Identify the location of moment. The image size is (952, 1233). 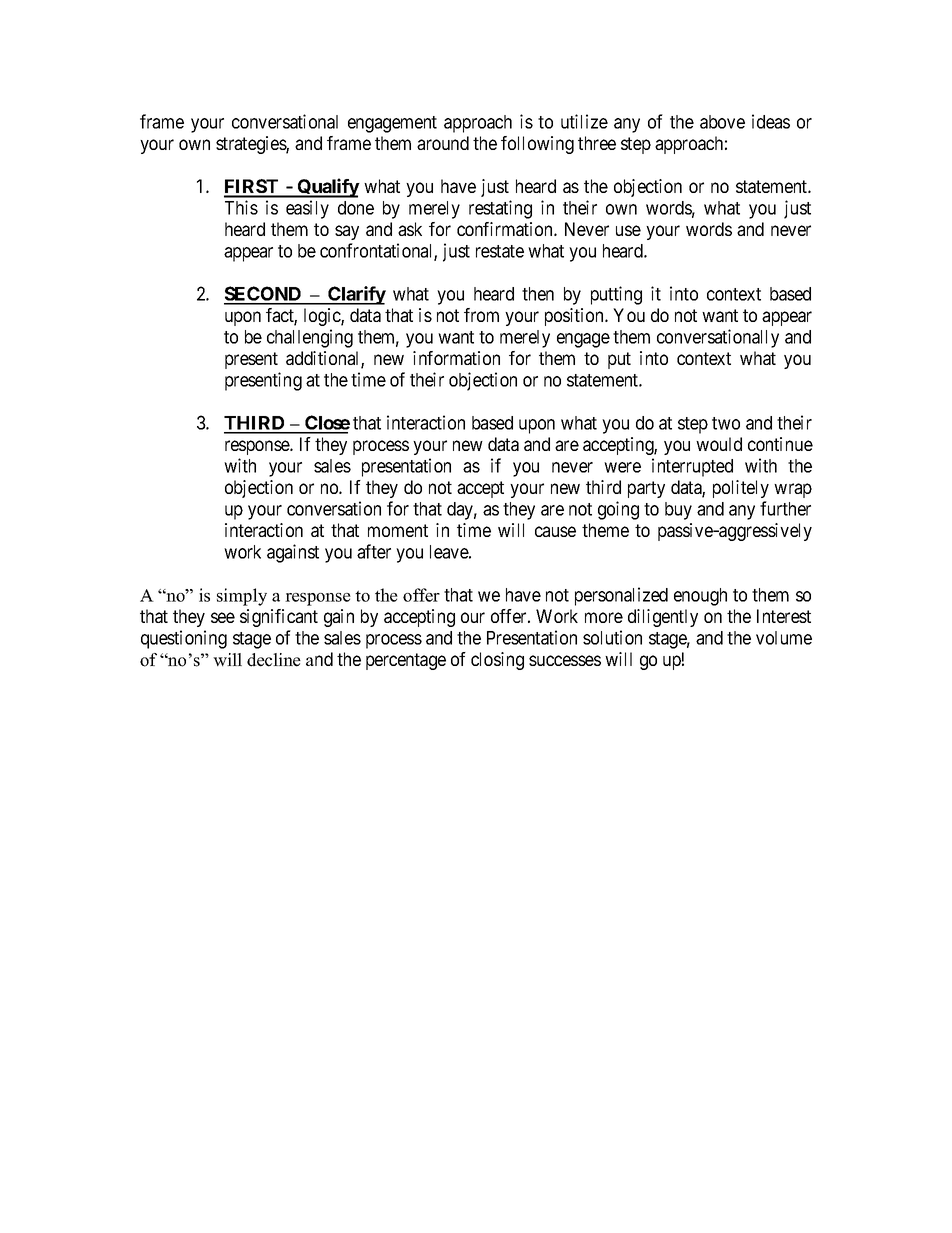
(398, 530).
